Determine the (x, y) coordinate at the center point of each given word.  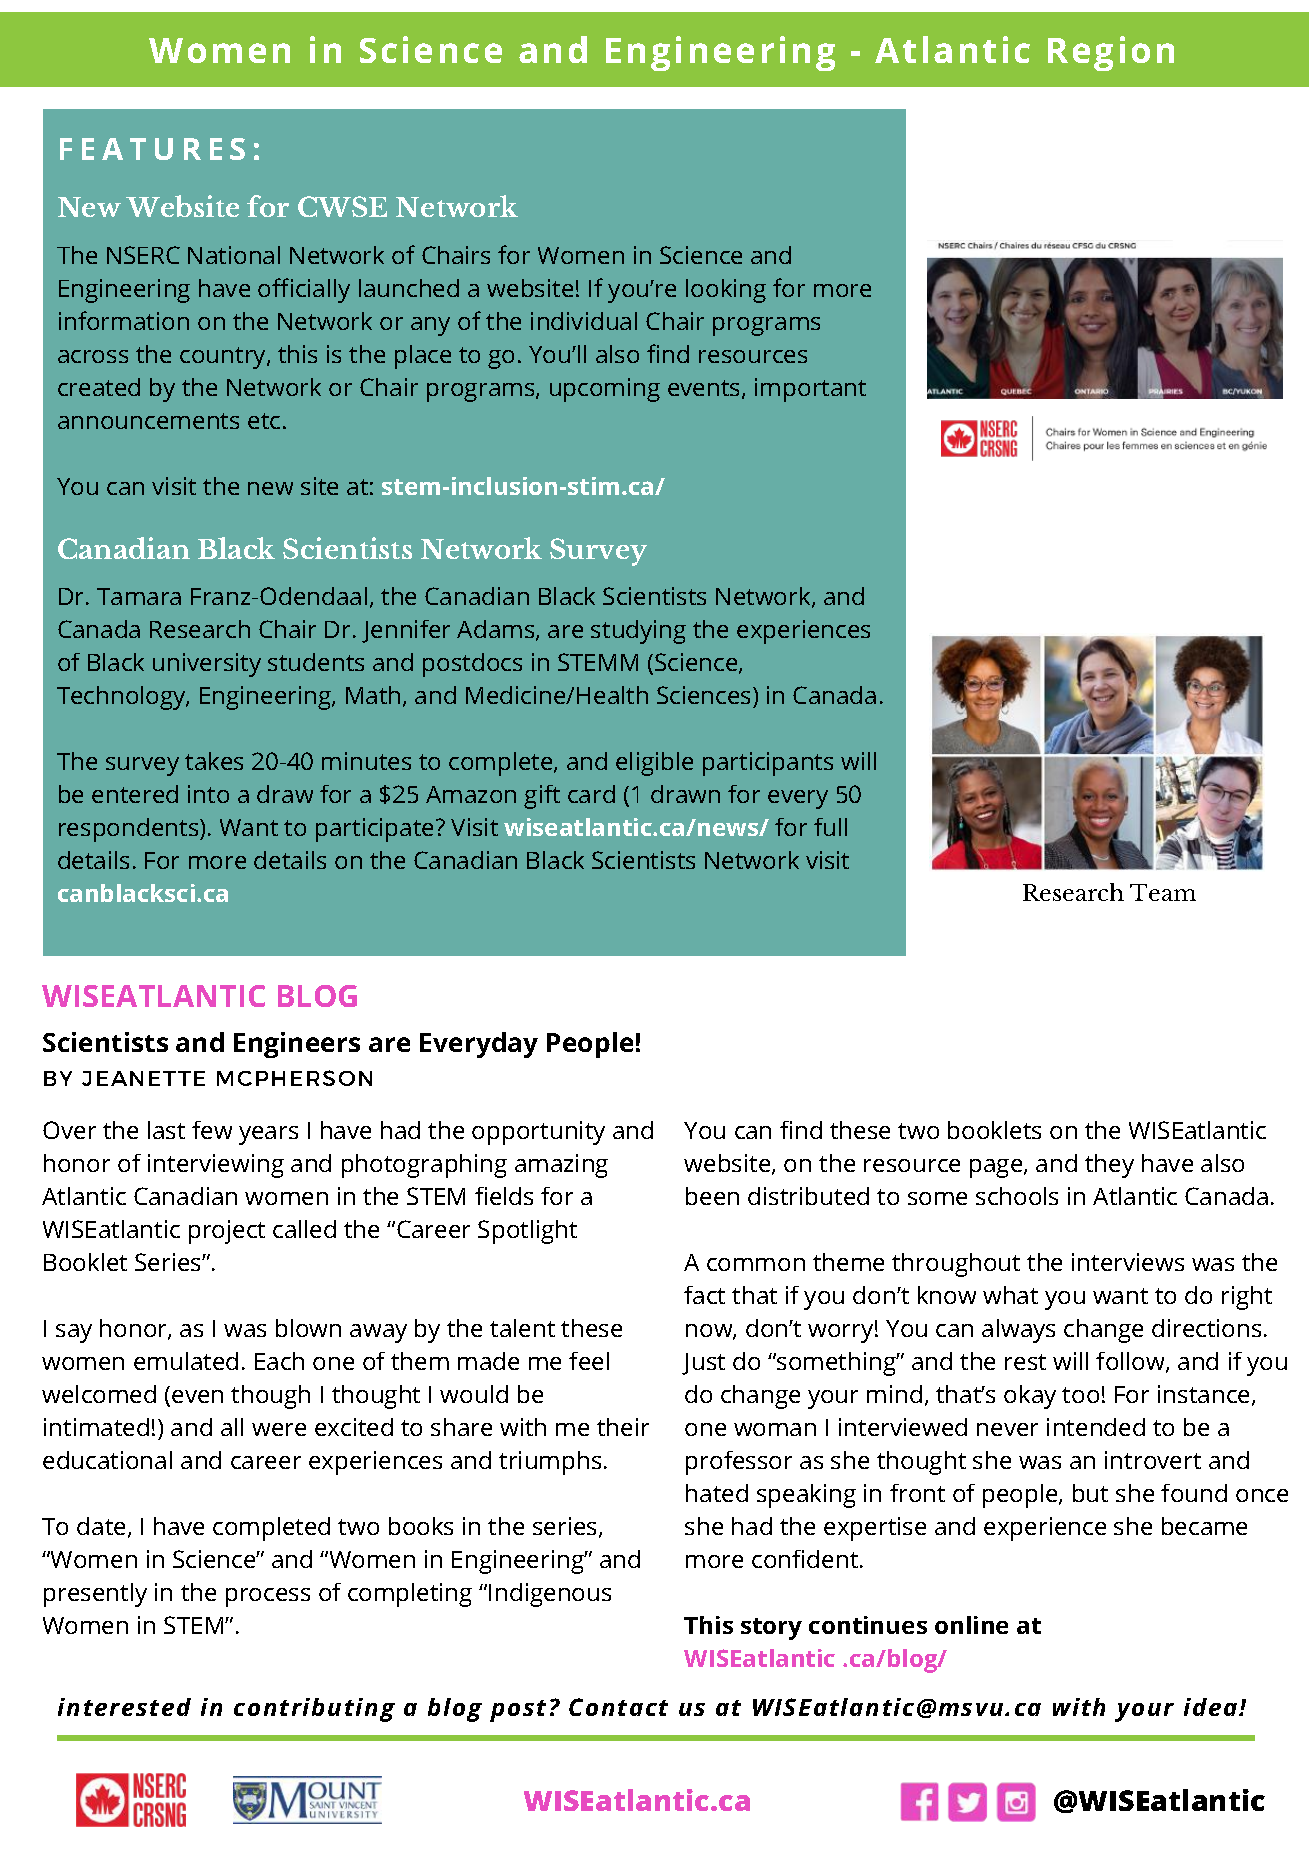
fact (704, 1295)
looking (726, 291)
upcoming (605, 390)
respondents (130, 830)
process (268, 1597)
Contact (618, 1707)
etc (264, 421)
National (234, 255)
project (227, 1232)
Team (1163, 892)
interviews (1128, 1262)
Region (1111, 53)
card (591, 794)
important (810, 390)
